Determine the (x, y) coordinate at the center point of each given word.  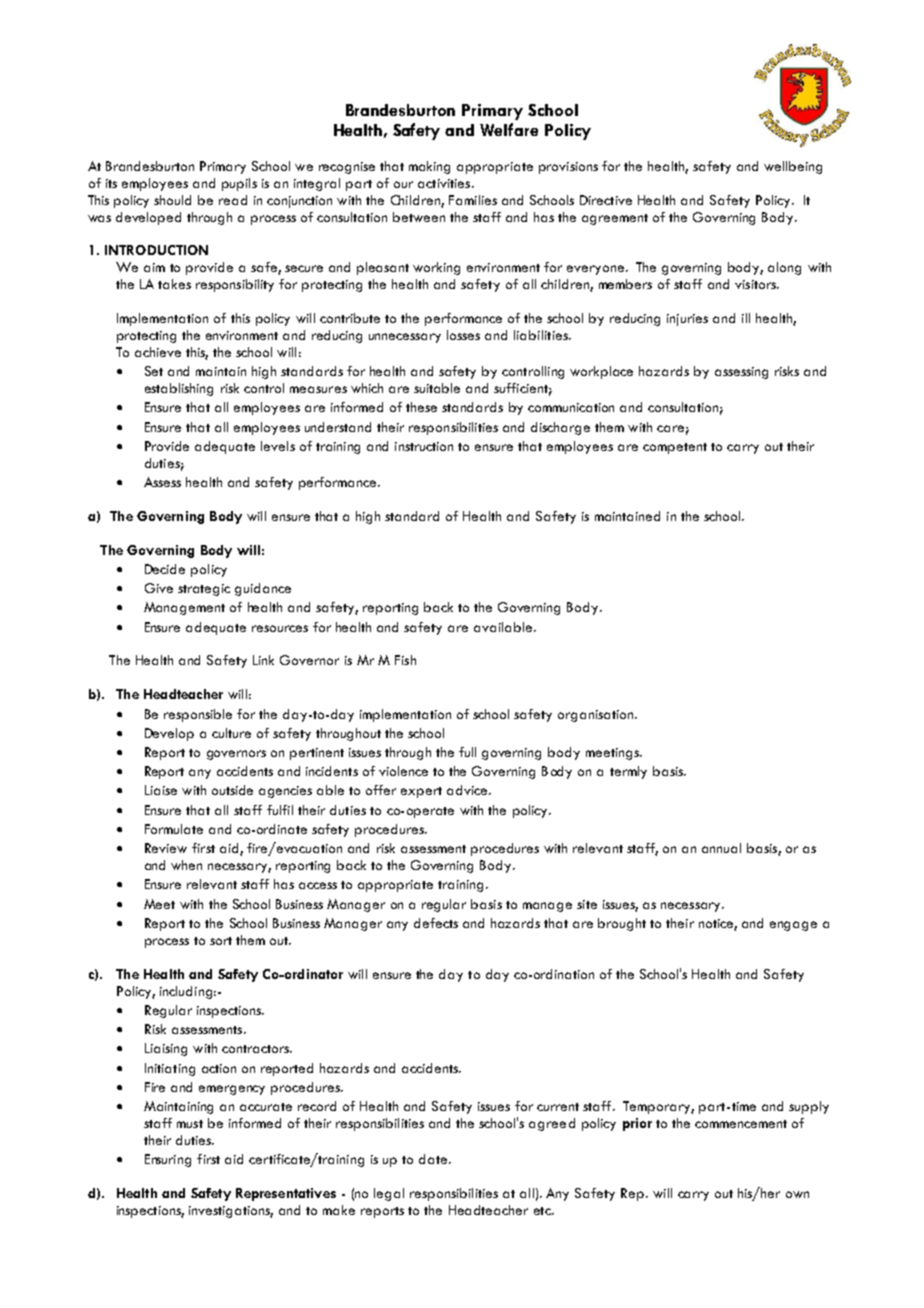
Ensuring (168, 1160)
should (172, 200)
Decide (165, 569)
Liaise (161, 790)
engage (793, 926)
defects (436, 923)
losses (463, 335)
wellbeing (793, 167)
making (429, 167)
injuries (687, 320)
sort (221, 941)
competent (675, 448)
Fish (405, 660)
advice (468, 790)
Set (154, 371)
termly (628, 772)
